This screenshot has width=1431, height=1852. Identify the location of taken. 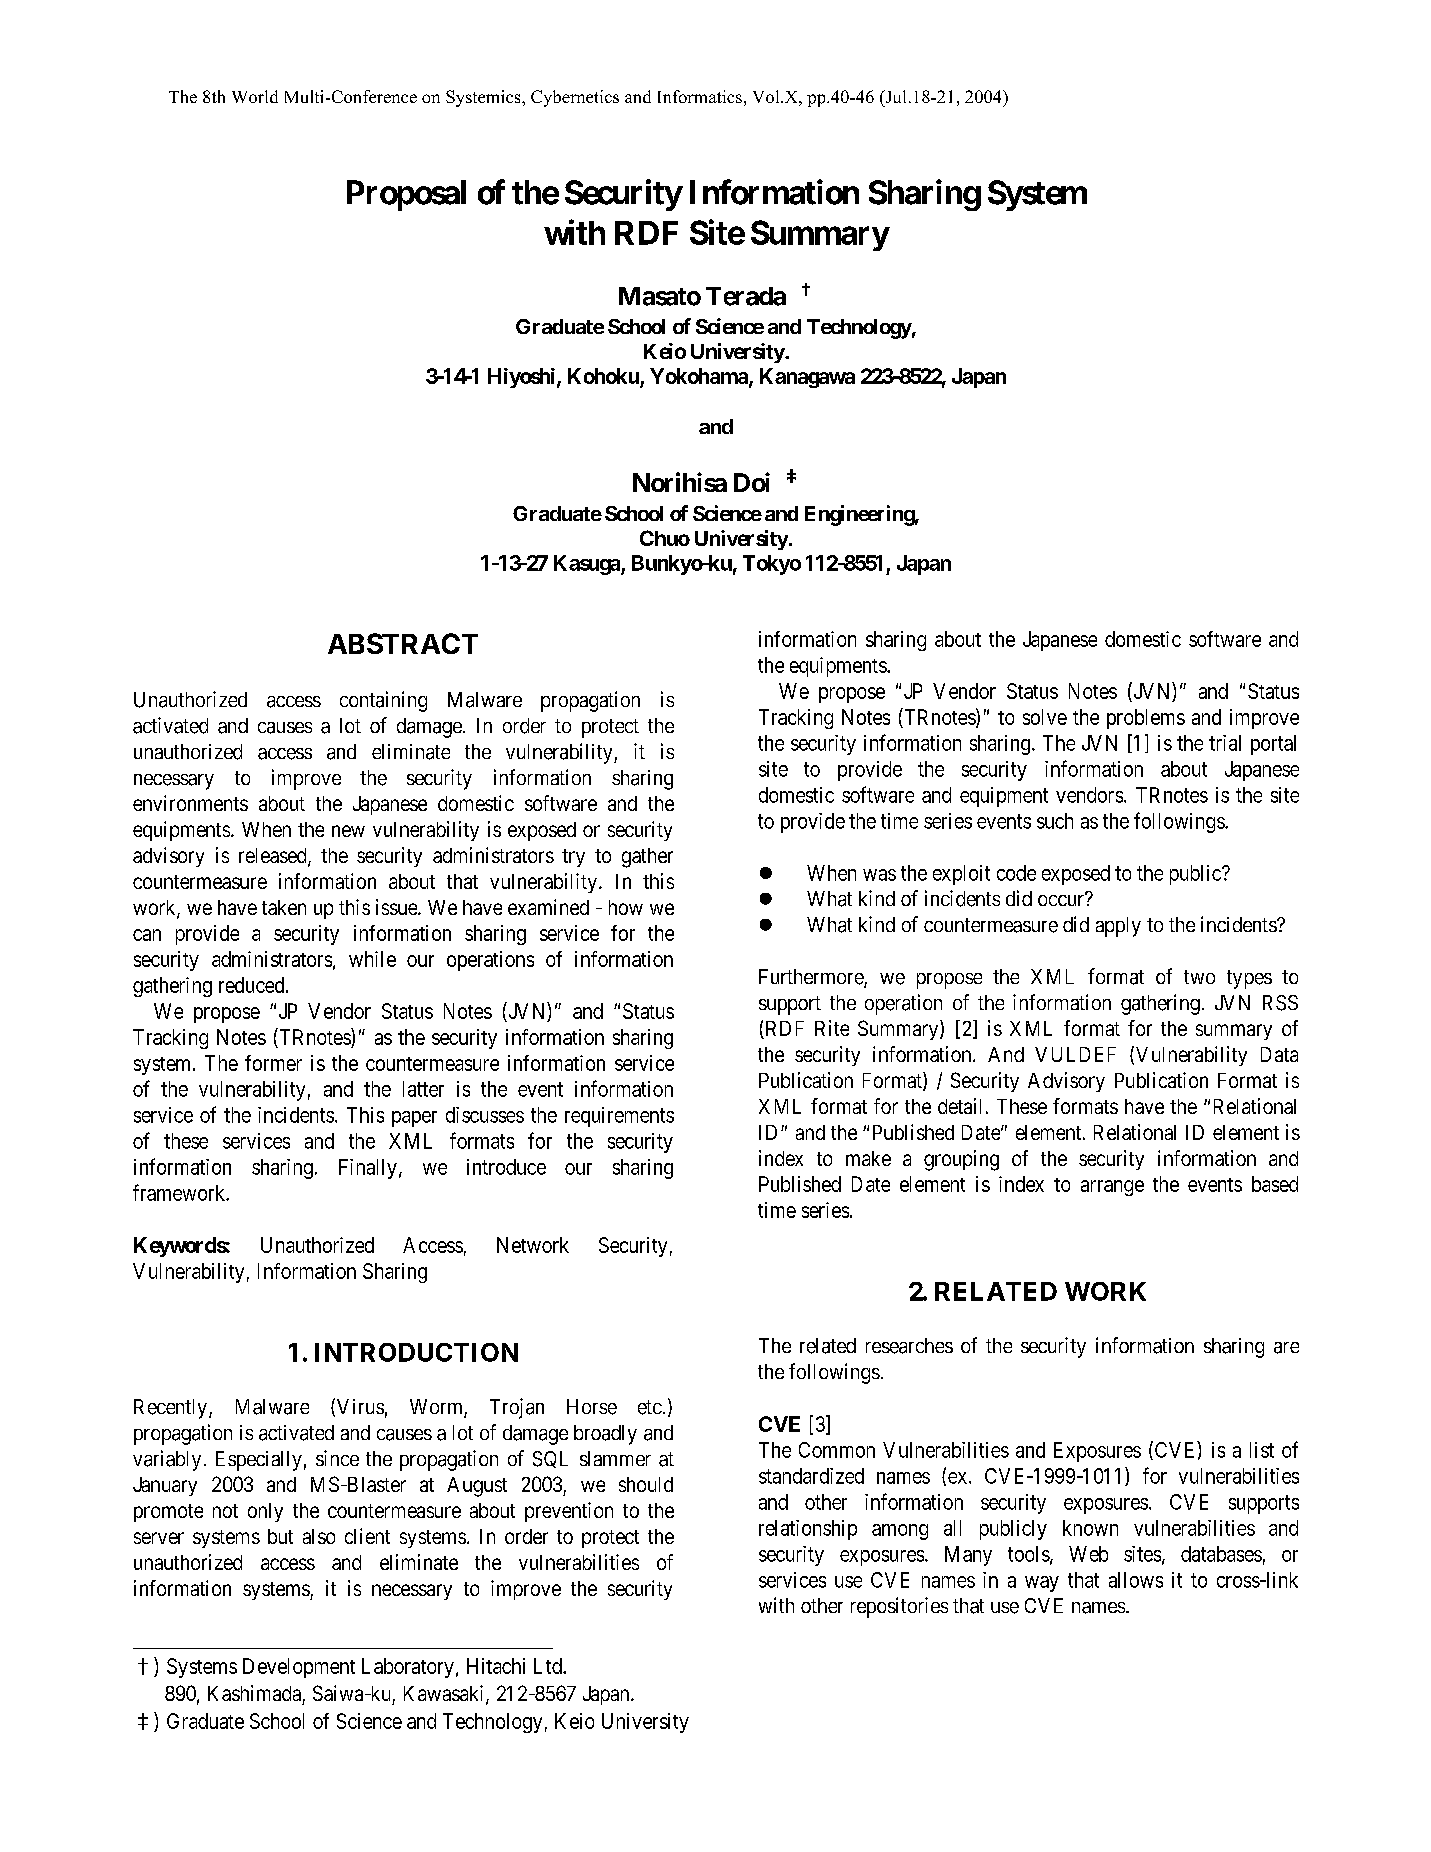
(284, 907).
